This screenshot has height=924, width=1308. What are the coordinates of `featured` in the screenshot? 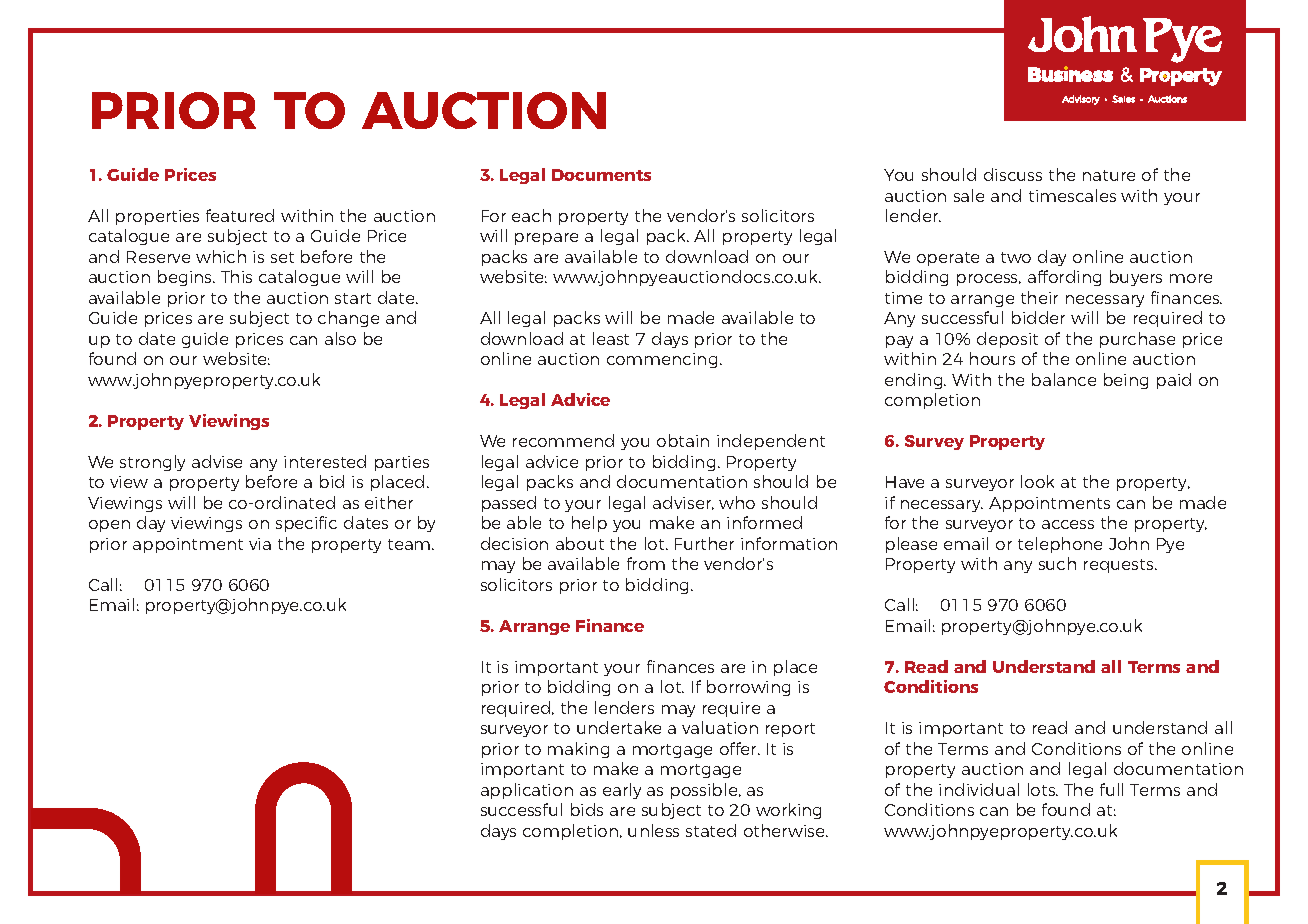 It's located at (240, 215).
